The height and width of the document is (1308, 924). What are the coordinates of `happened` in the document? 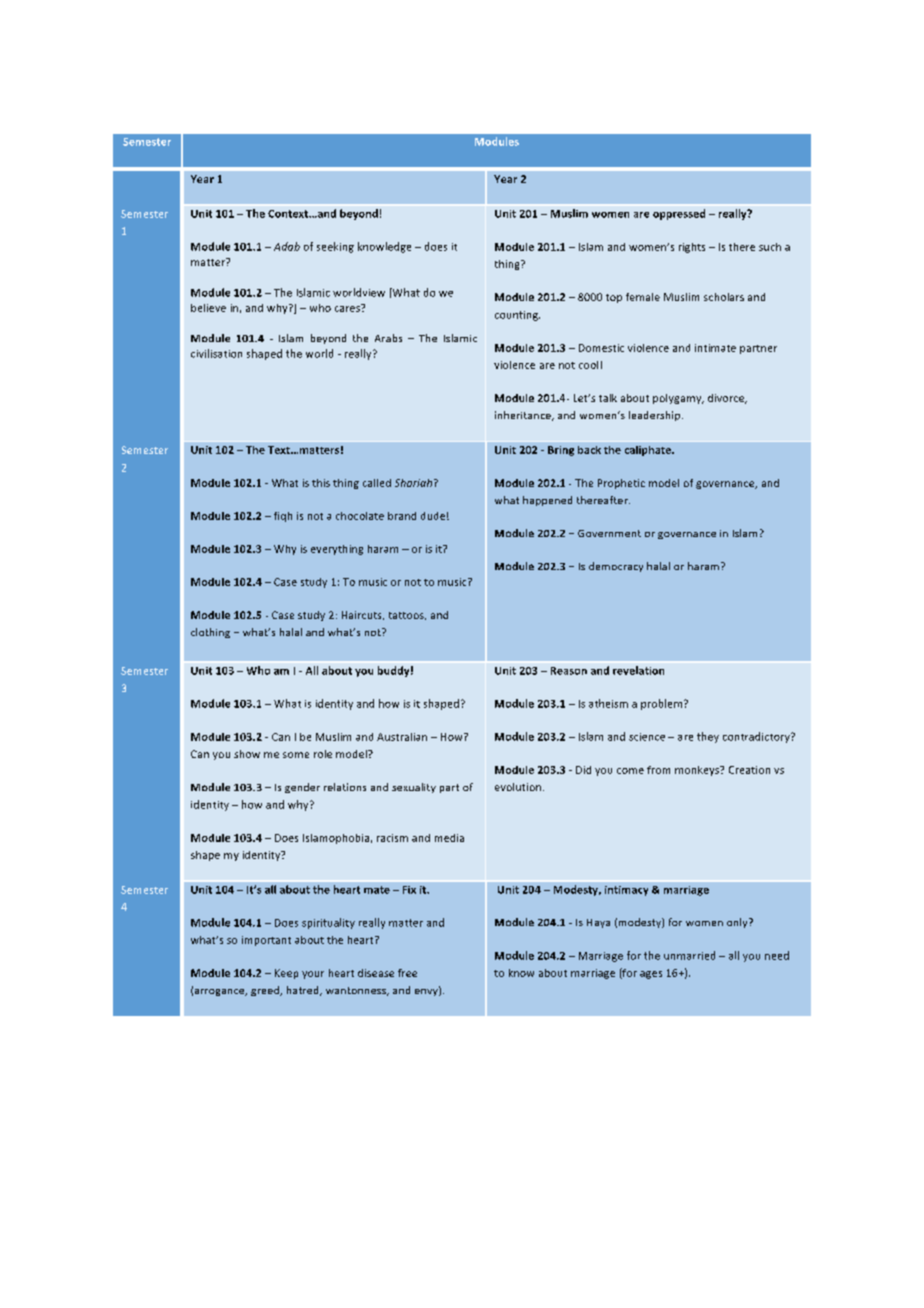 It's located at (547, 501).
